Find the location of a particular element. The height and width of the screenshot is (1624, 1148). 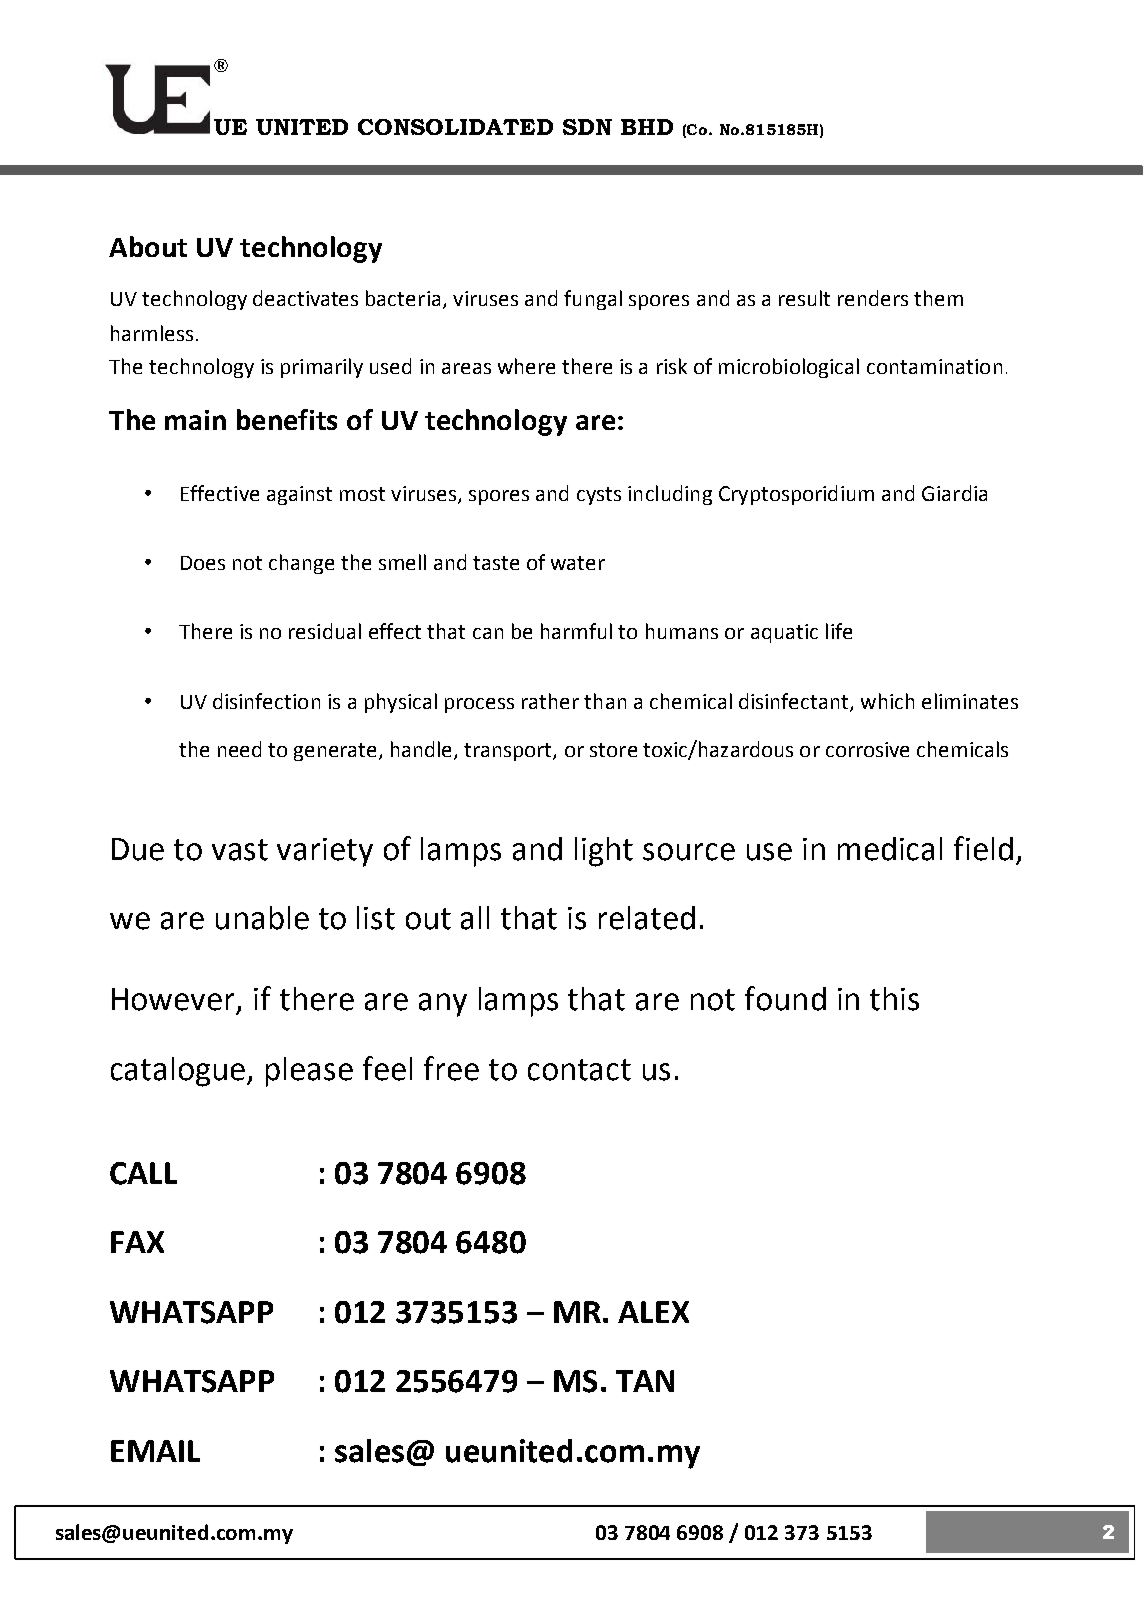

store is located at coordinates (613, 750).
